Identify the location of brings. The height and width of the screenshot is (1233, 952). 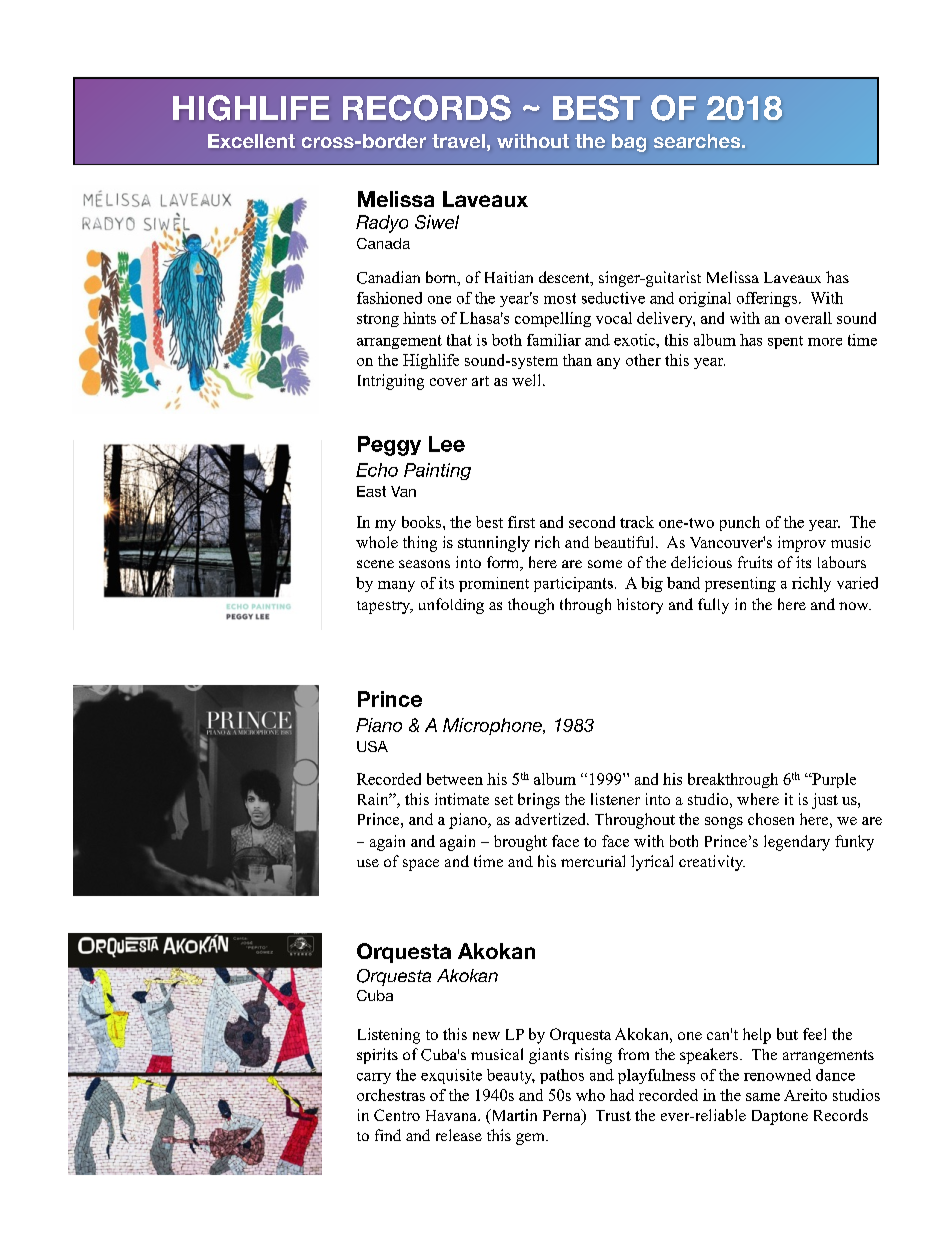
(539, 801).
